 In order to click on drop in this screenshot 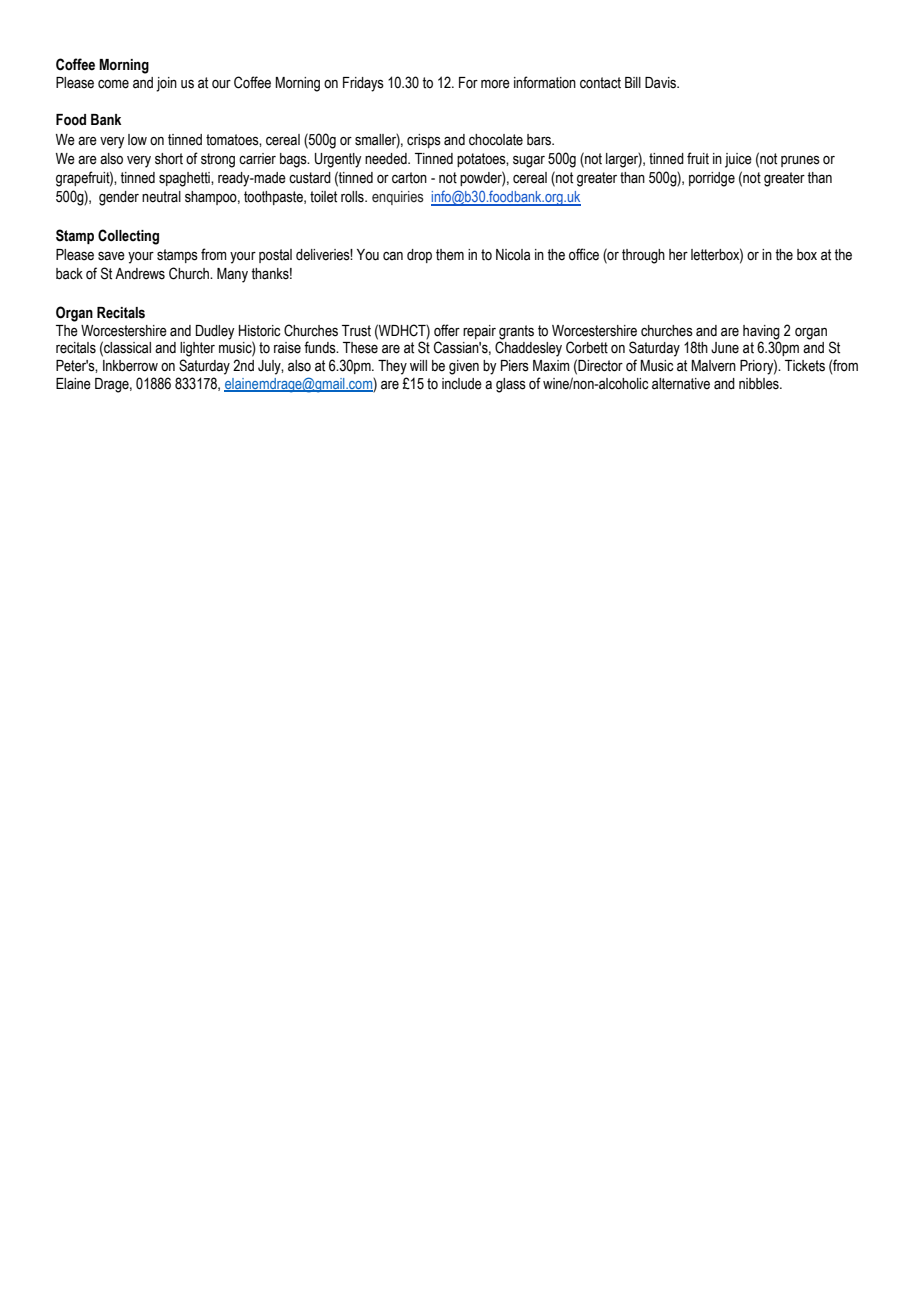, I will do `click(419, 256)`.
